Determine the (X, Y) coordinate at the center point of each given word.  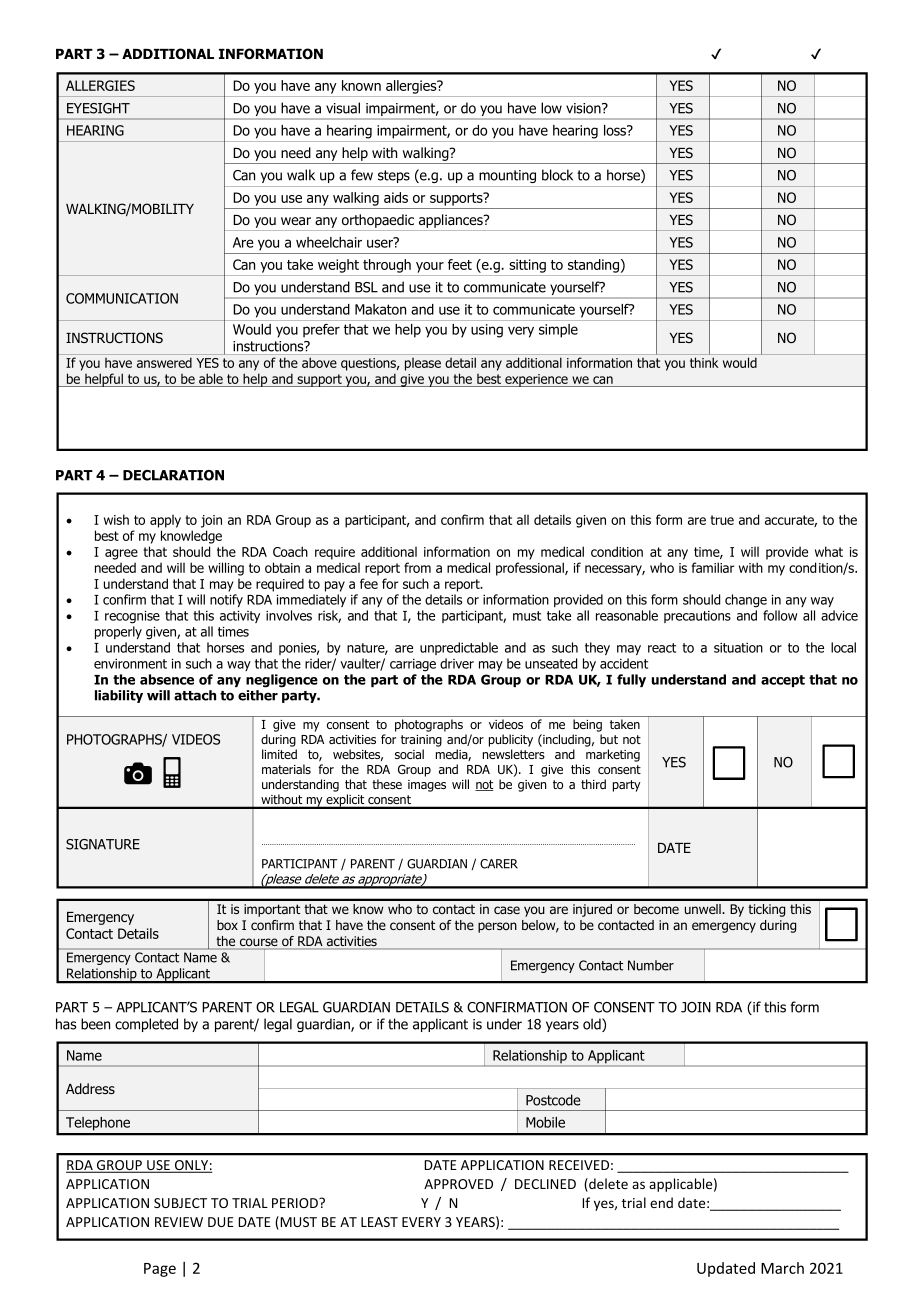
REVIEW (179, 1222)
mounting (507, 176)
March (782, 1268)
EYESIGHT (98, 108)
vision (584, 108)
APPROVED (458, 1184)
